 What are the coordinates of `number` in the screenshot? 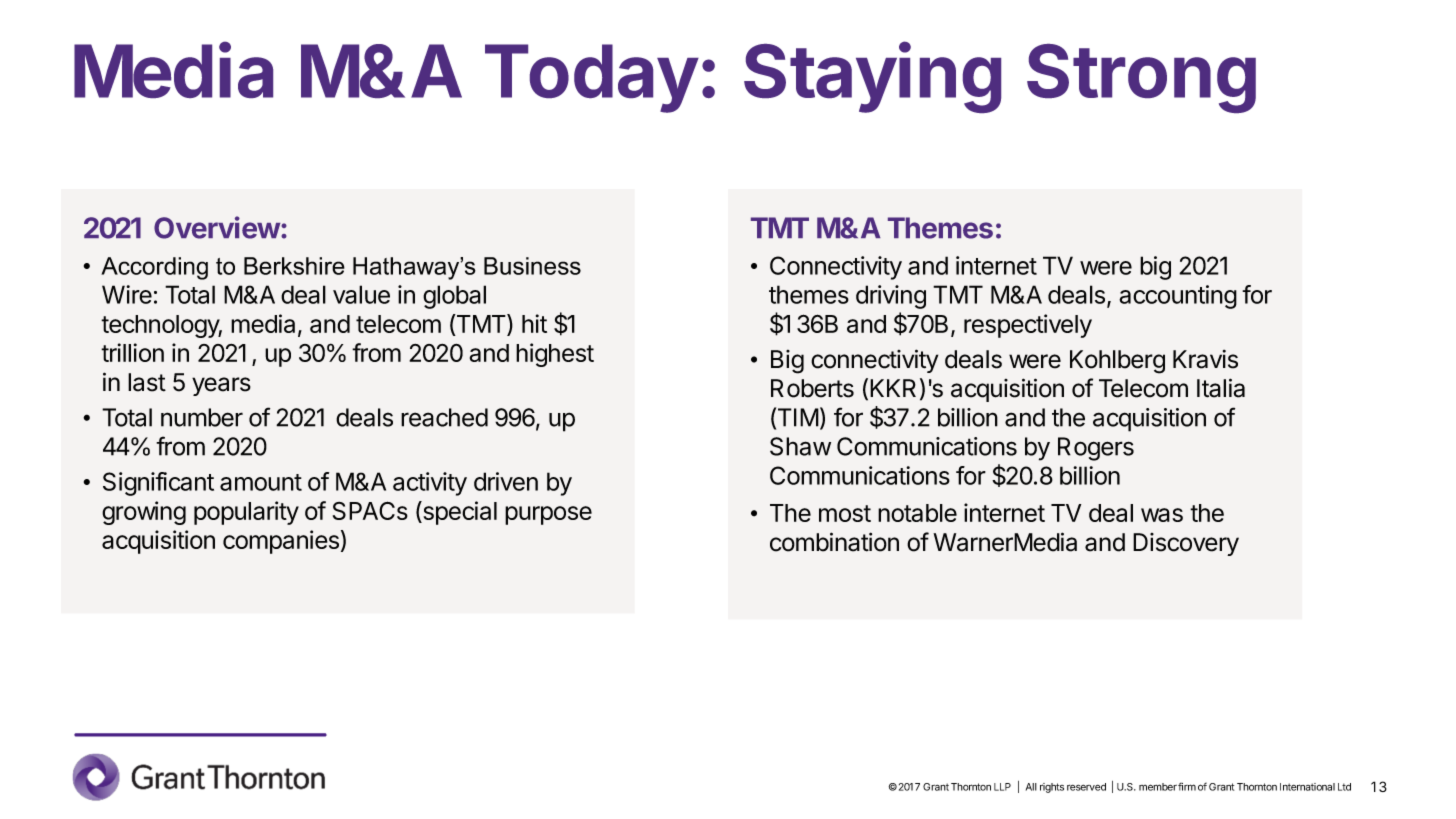 It's located at (202, 417).
